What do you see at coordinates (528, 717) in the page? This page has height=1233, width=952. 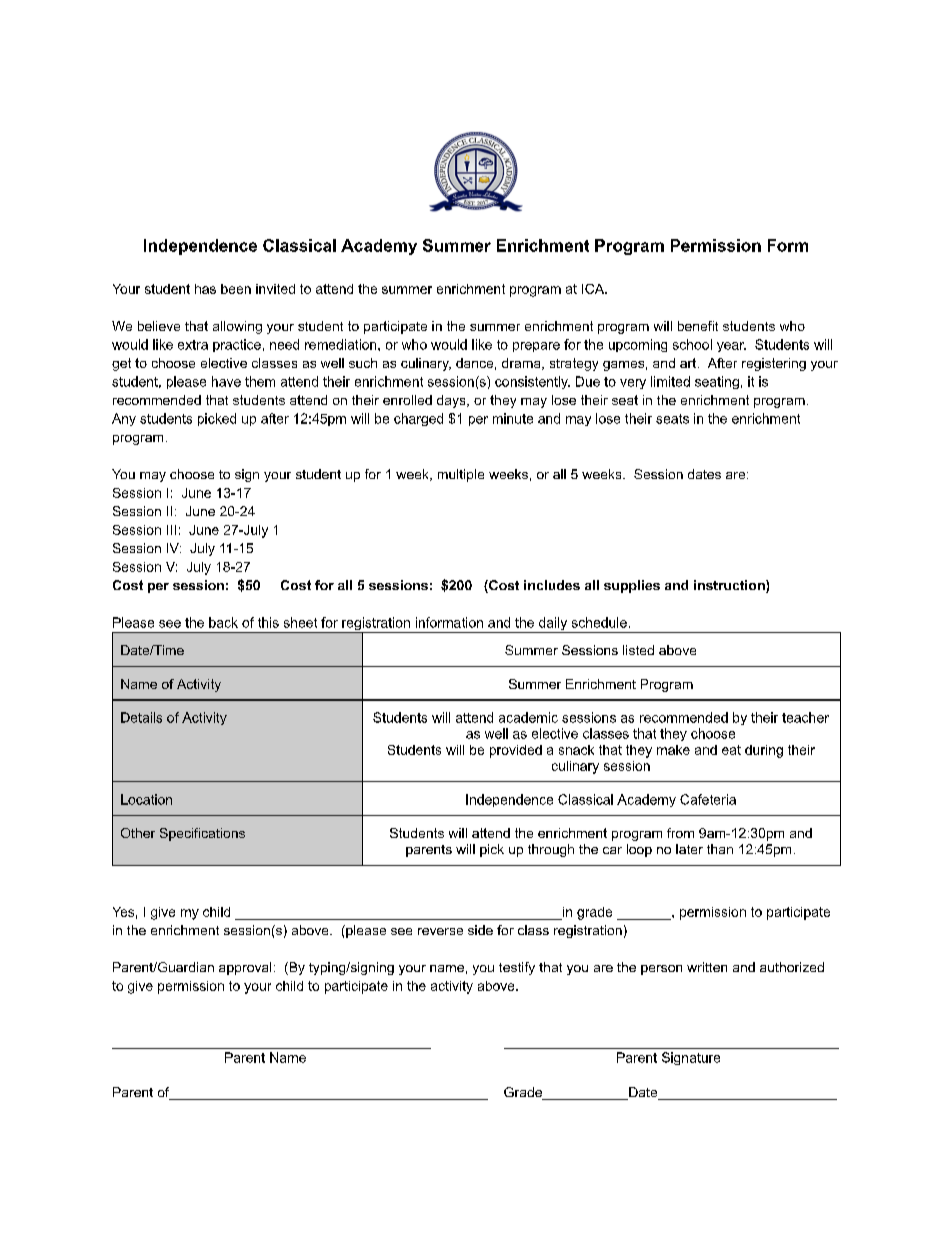 I see `academic` at bounding box center [528, 717].
